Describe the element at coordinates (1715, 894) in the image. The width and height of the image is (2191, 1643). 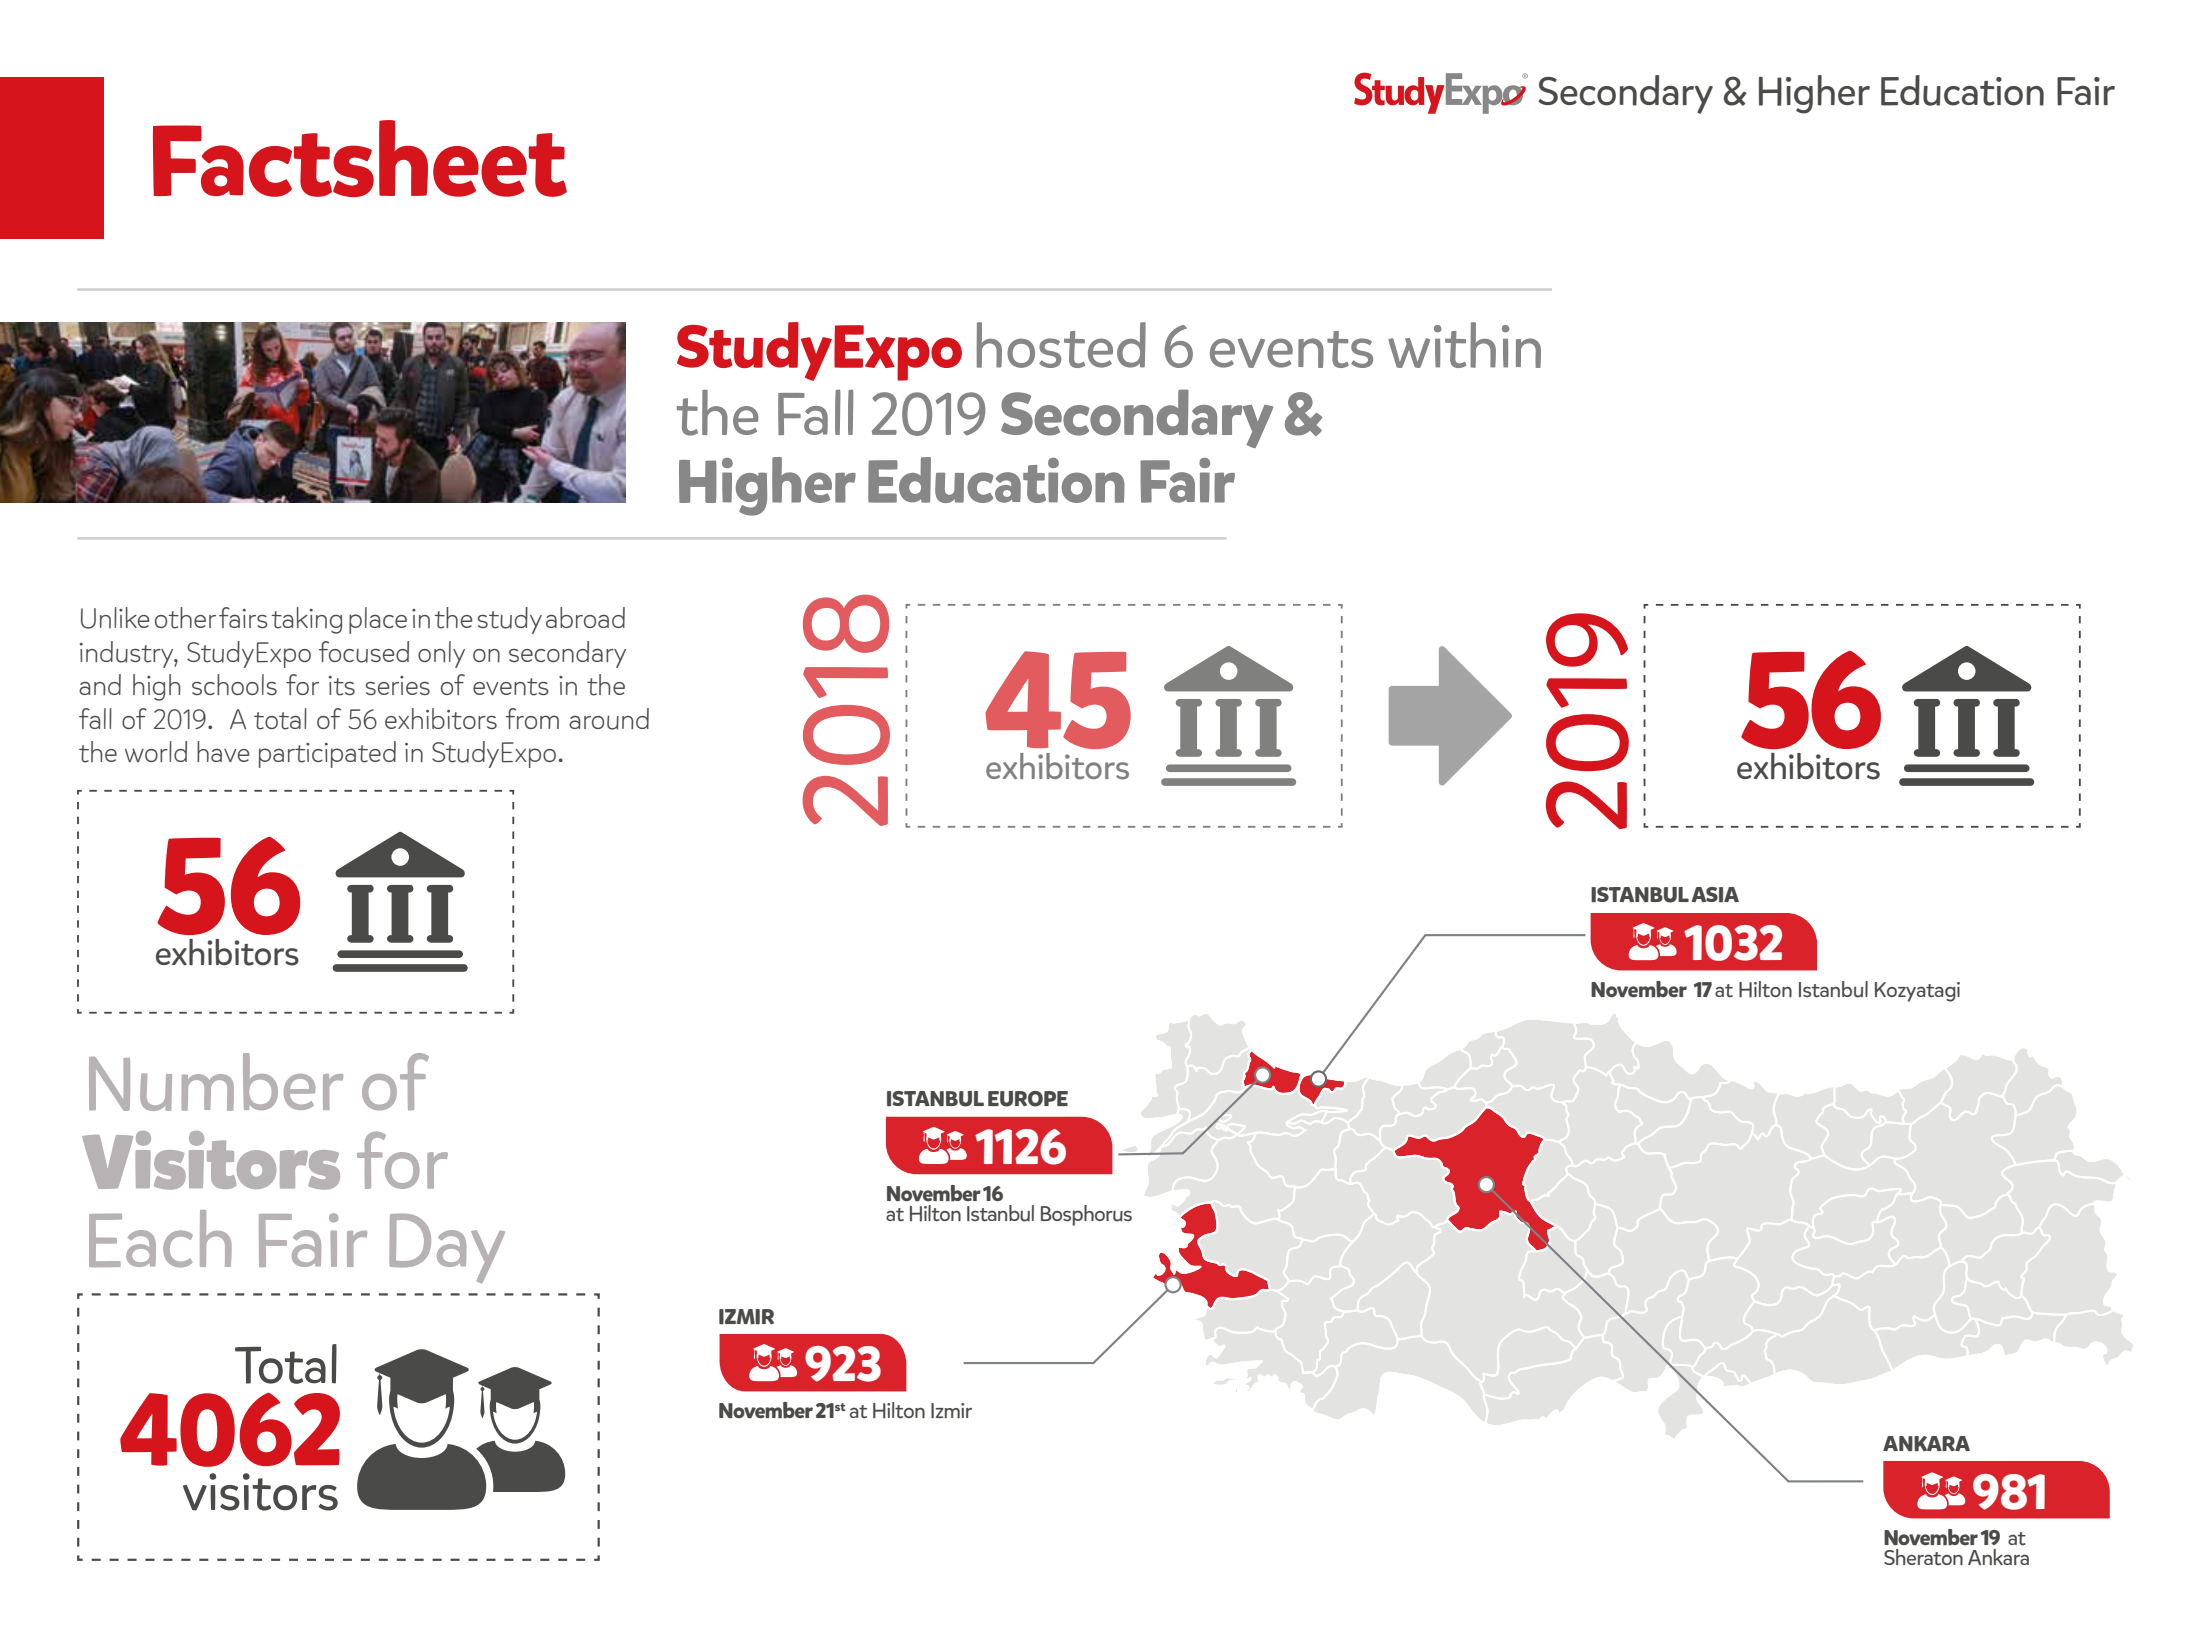
I see `ASIA` at that location.
